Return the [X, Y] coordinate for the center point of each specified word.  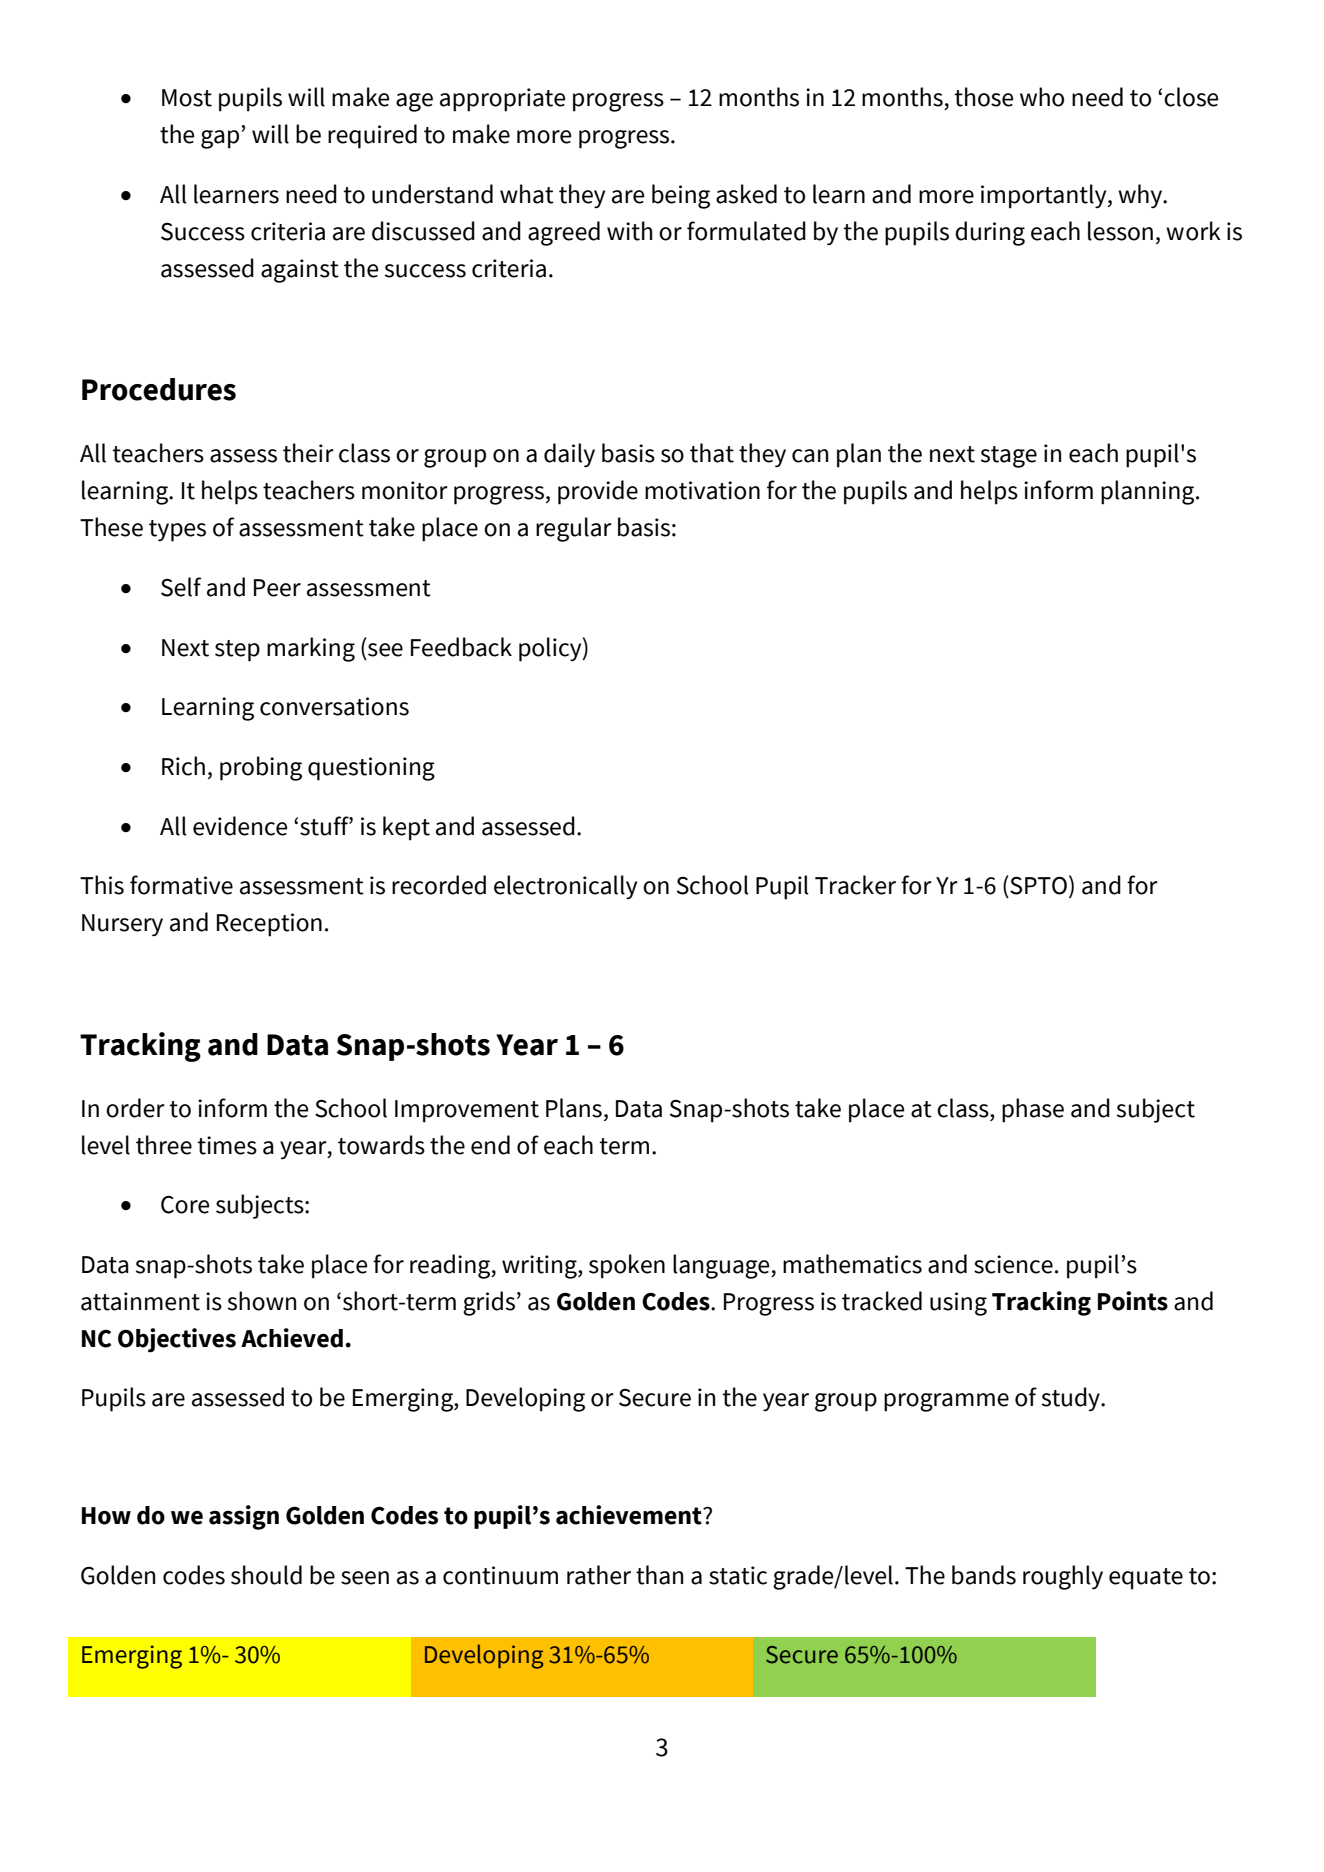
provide [598, 492]
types [177, 531]
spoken [627, 1266]
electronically [565, 887]
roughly [1063, 1577]
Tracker [855, 885]
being [681, 196]
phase [1033, 1110]
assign [244, 1517]
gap [221, 139]
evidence [240, 826]
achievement [630, 1515]
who [1042, 97]
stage [1009, 457]
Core [185, 1205]
